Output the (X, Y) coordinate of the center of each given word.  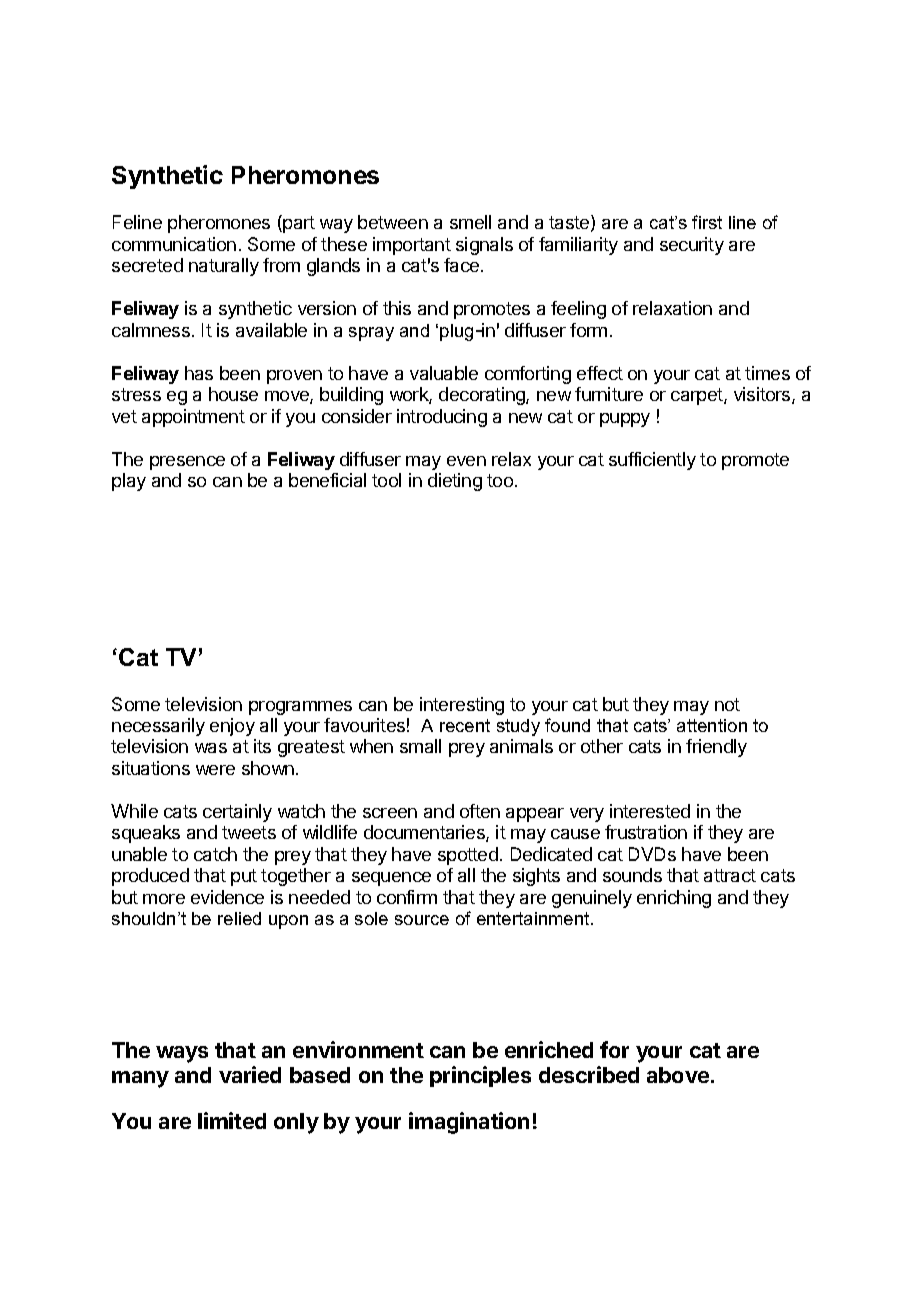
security (692, 246)
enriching (674, 899)
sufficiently (652, 461)
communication (174, 244)
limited (232, 1120)
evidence (227, 897)
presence (187, 463)
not (727, 704)
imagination (469, 1123)
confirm (407, 897)
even (466, 461)
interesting (462, 706)
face (461, 265)
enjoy (232, 727)
